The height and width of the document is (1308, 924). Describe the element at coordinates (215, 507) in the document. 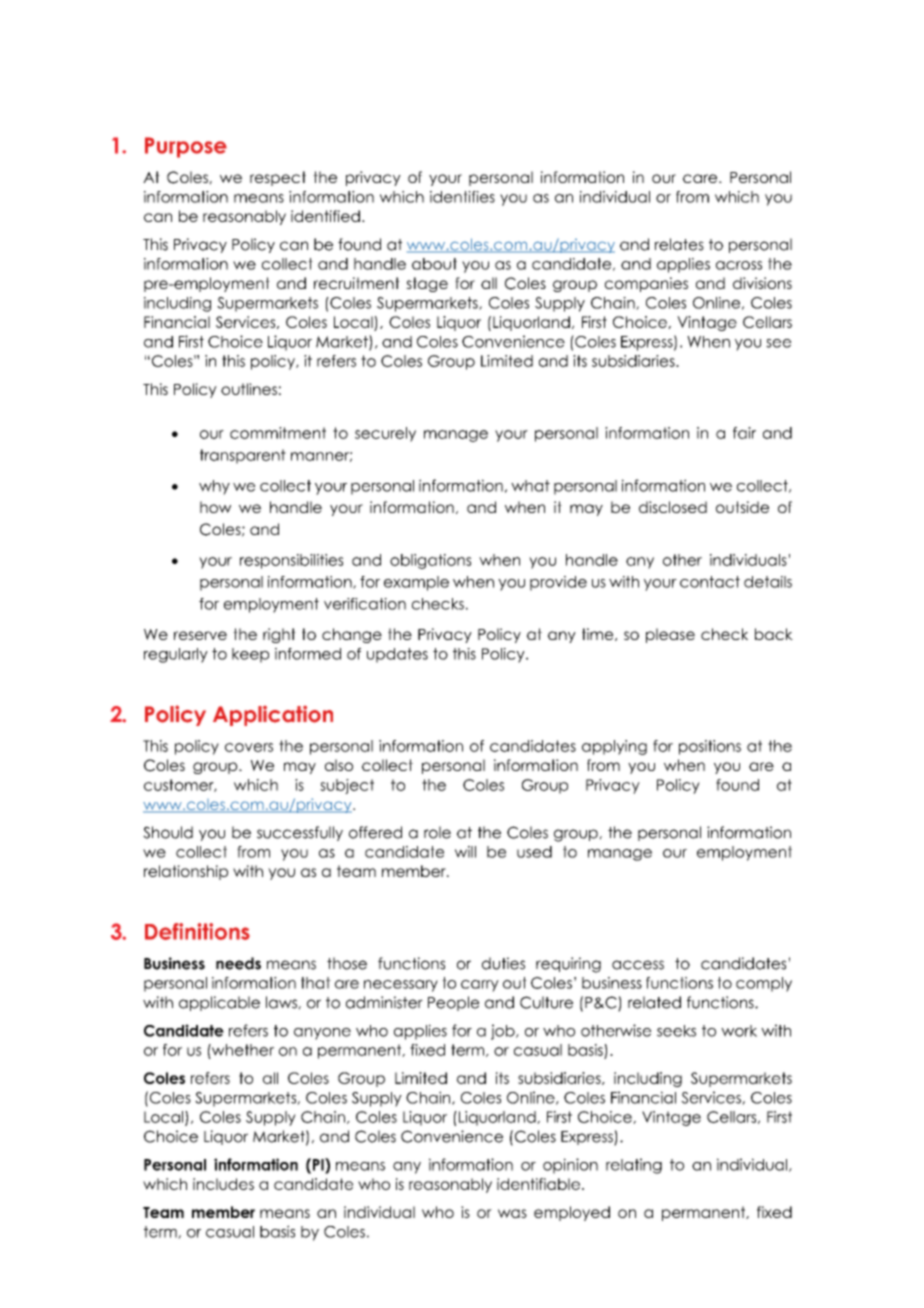

I see `how` at that location.
